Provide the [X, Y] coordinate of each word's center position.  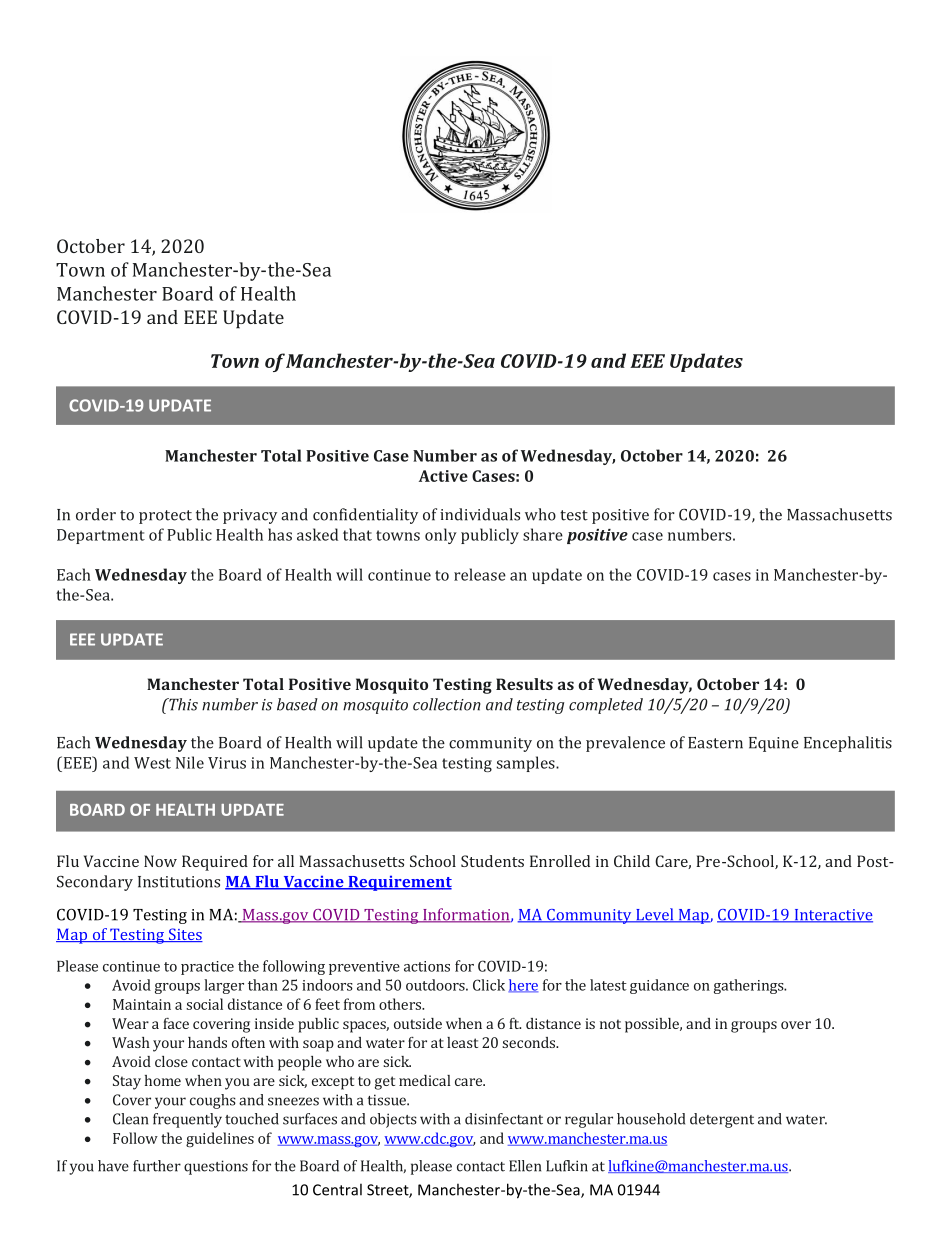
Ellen [525, 1166]
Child [632, 861]
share [543, 534]
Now [160, 861]
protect [165, 517]
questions [216, 1167]
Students [492, 861]
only [441, 536]
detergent [722, 1120]
